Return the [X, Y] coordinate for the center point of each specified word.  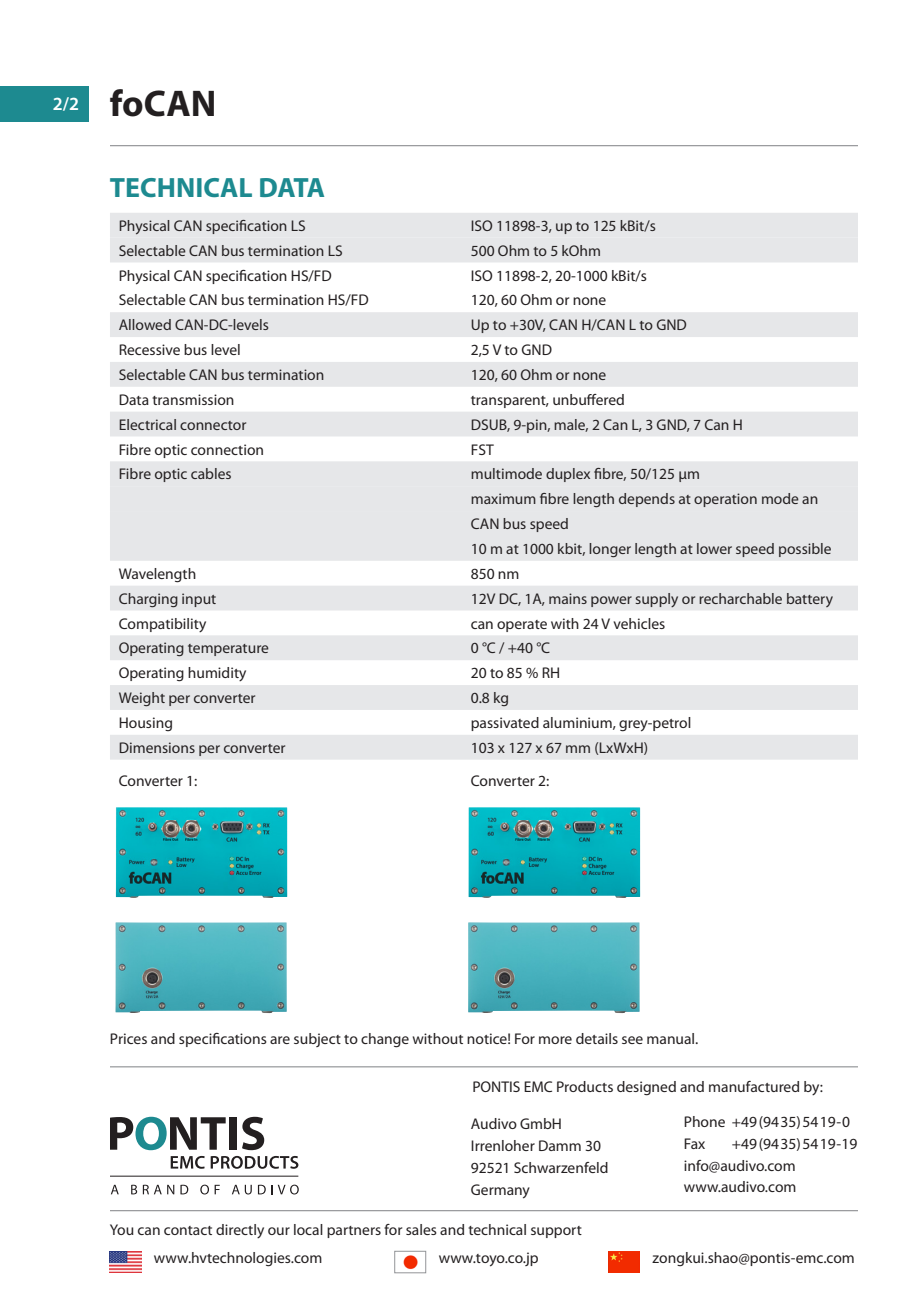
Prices [128, 1038]
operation [725, 500]
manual [672, 1038]
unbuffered [588, 399]
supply [656, 600]
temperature [228, 650]
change [385, 1040]
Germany [500, 1191]
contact [188, 1230]
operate [522, 626]
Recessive [149, 349]
